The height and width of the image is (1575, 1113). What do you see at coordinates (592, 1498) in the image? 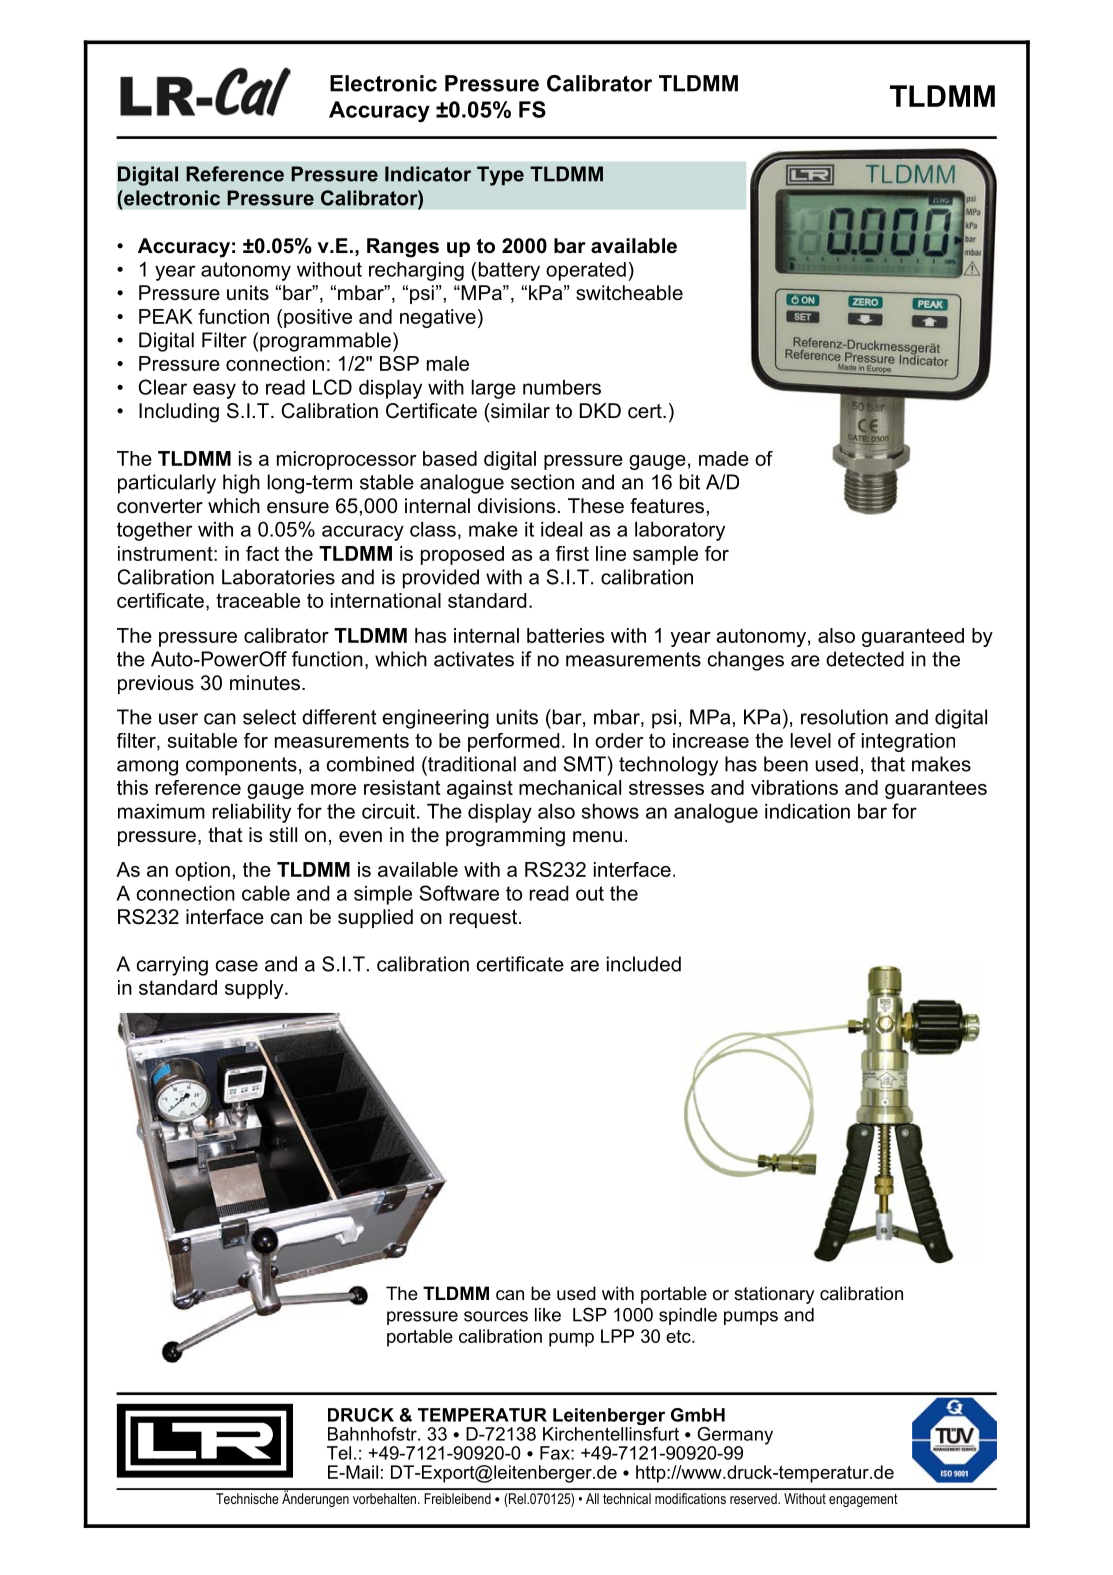
I see `All` at bounding box center [592, 1498].
